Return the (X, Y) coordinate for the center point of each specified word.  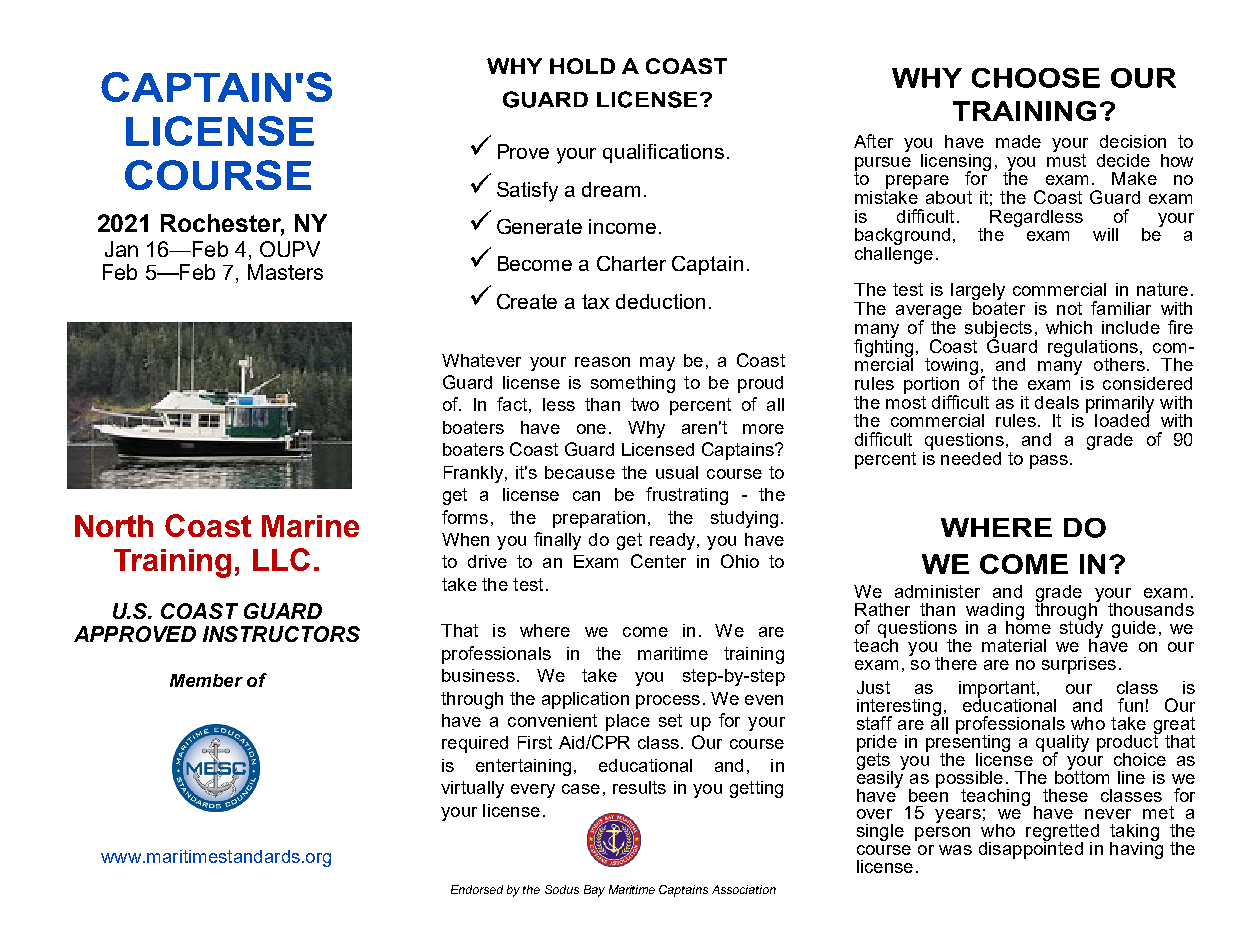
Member (206, 680)
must (1066, 159)
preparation (599, 519)
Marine (310, 526)
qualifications (663, 153)
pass (1049, 462)
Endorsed (477, 889)
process (668, 702)
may (657, 364)
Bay (594, 891)
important (998, 690)
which (1069, 327)
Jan (121, 249)
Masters (285, 272)
